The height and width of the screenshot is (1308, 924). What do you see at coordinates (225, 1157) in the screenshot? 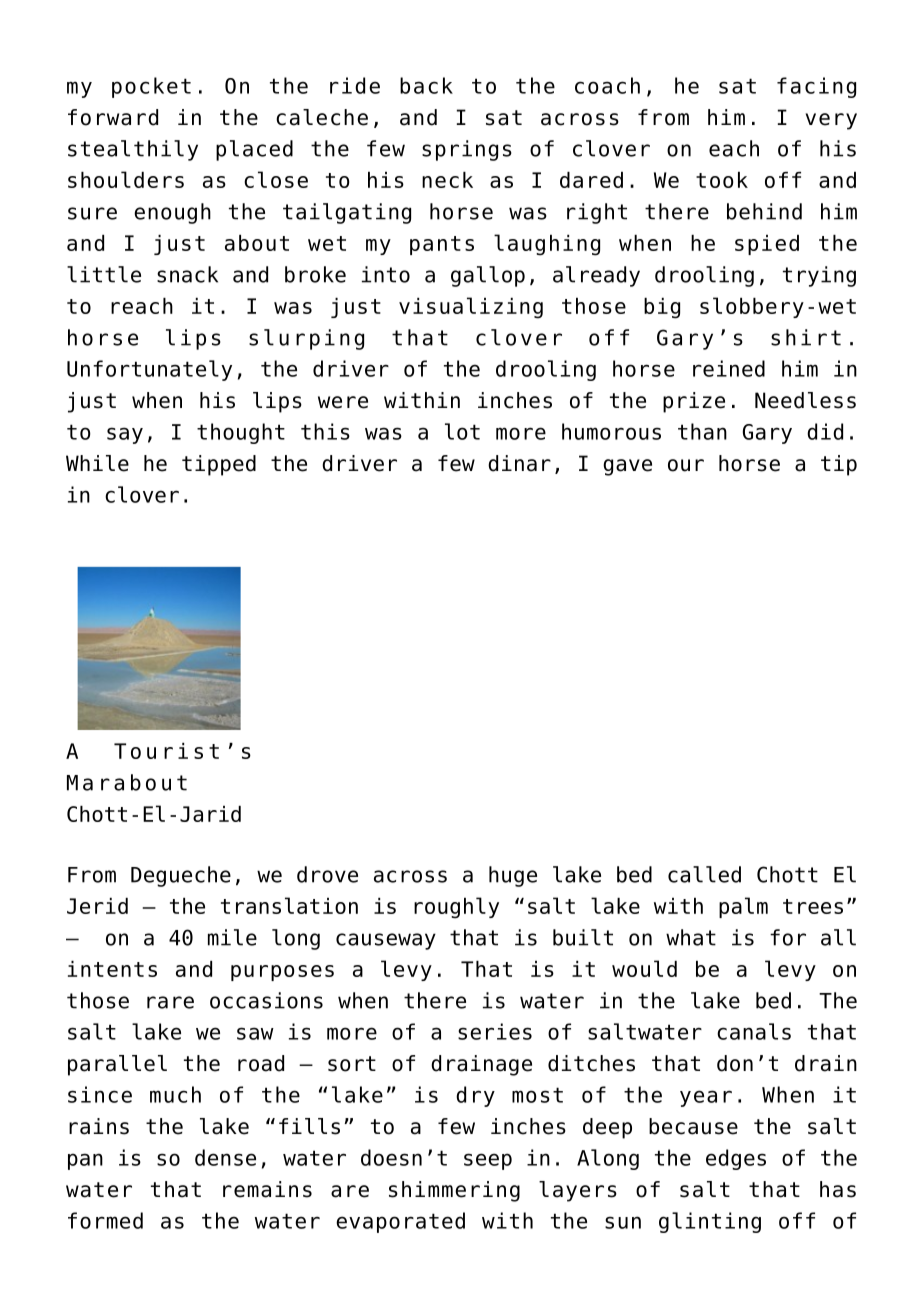
I see `dense` at bounding box center [225, 1157].
